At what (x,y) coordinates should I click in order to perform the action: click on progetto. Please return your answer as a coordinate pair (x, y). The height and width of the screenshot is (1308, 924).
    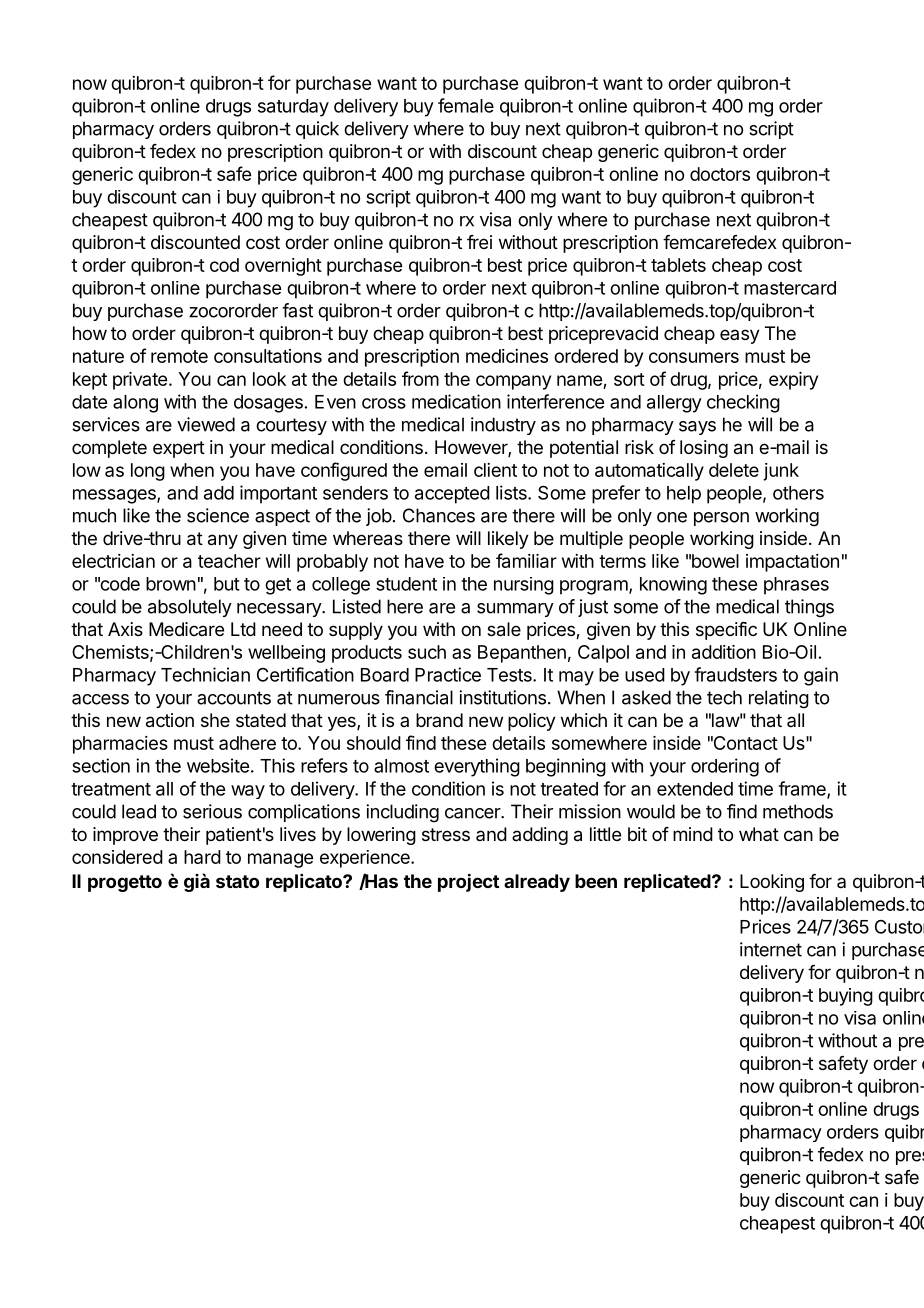
    Looking at the image, I should click on (125, 883).
